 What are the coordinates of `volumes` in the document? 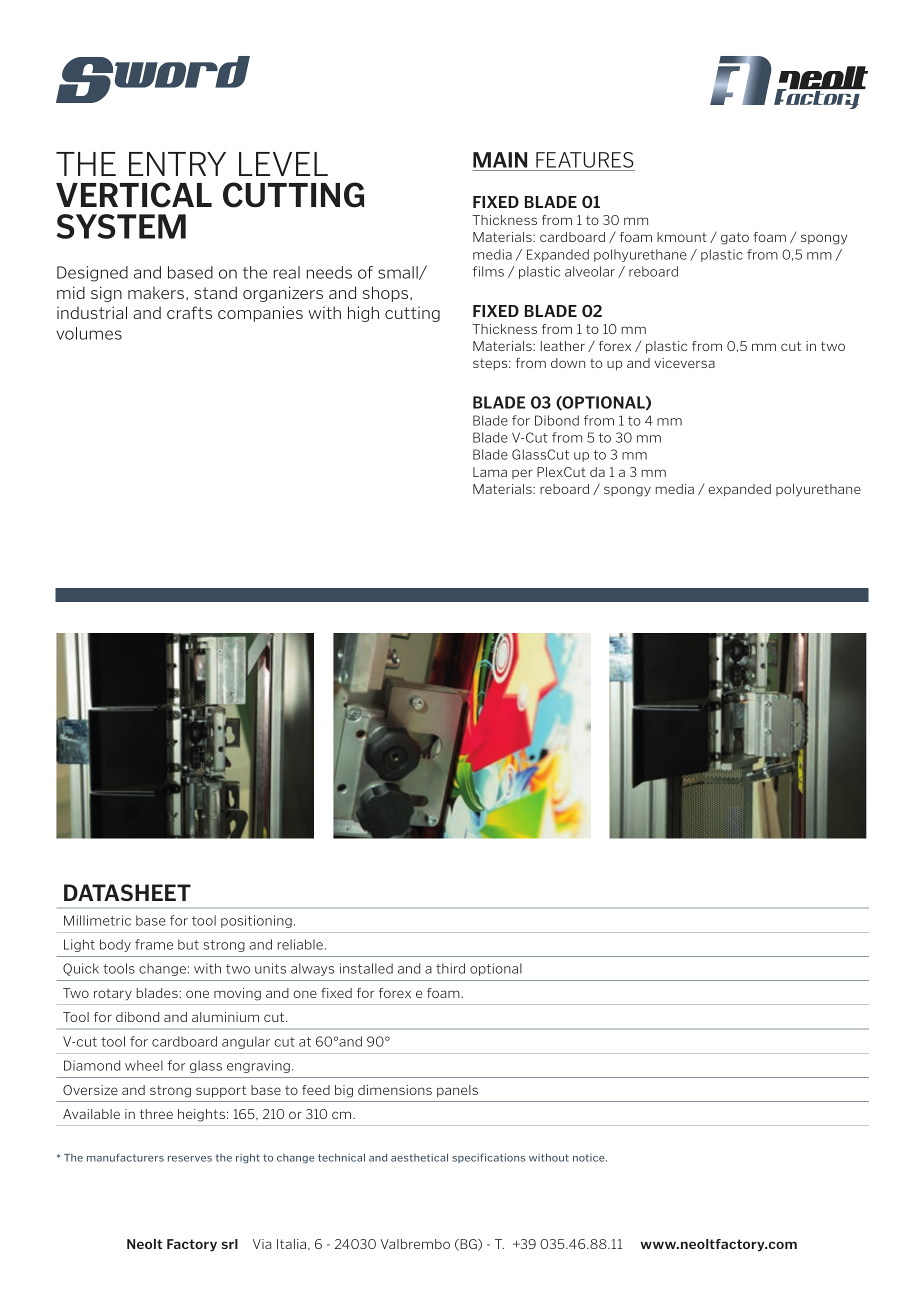 It's located at (89, 333).
